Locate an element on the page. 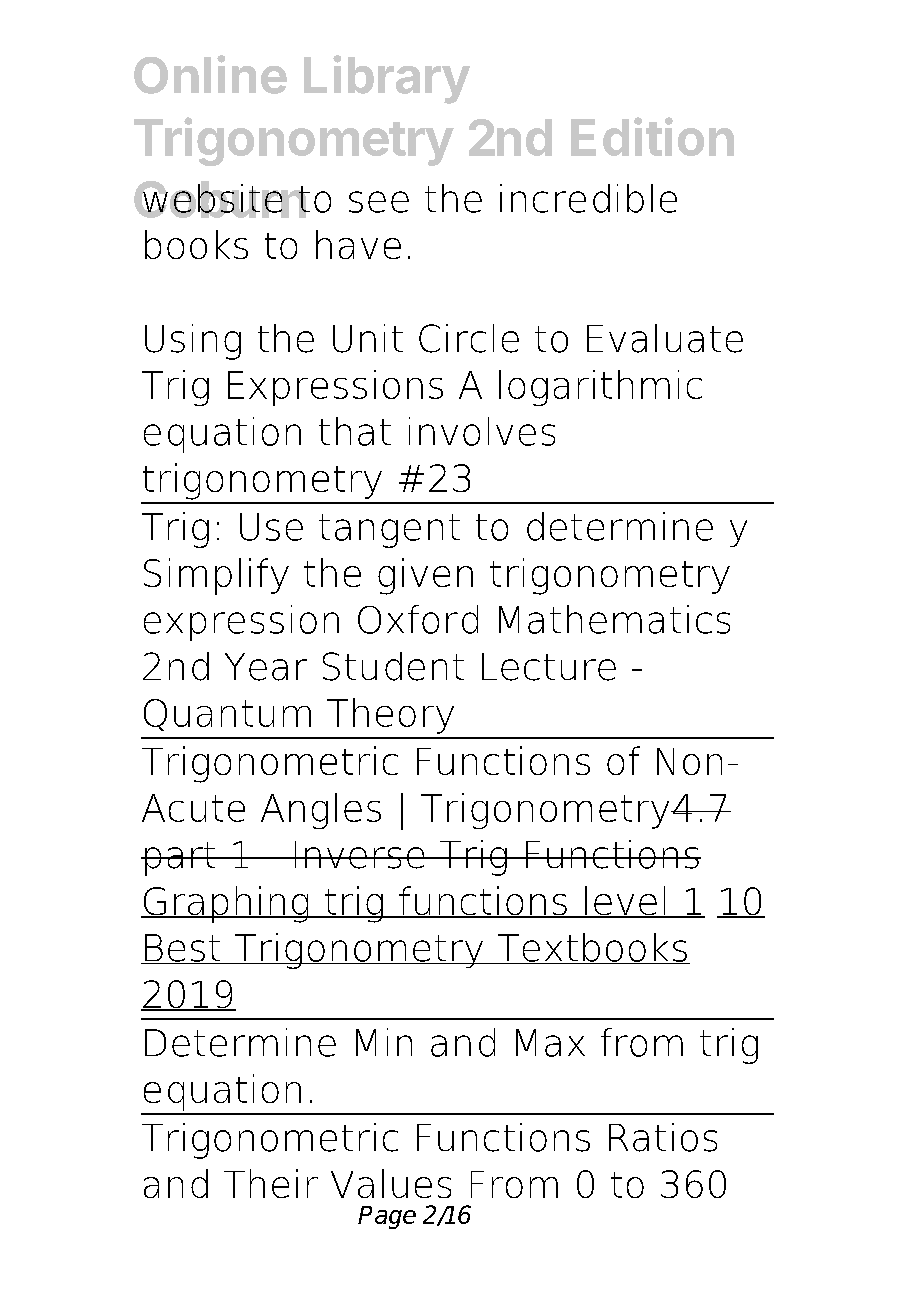 This document has height=1303, width=924. Graphing is located at coordinates (226, 904).
